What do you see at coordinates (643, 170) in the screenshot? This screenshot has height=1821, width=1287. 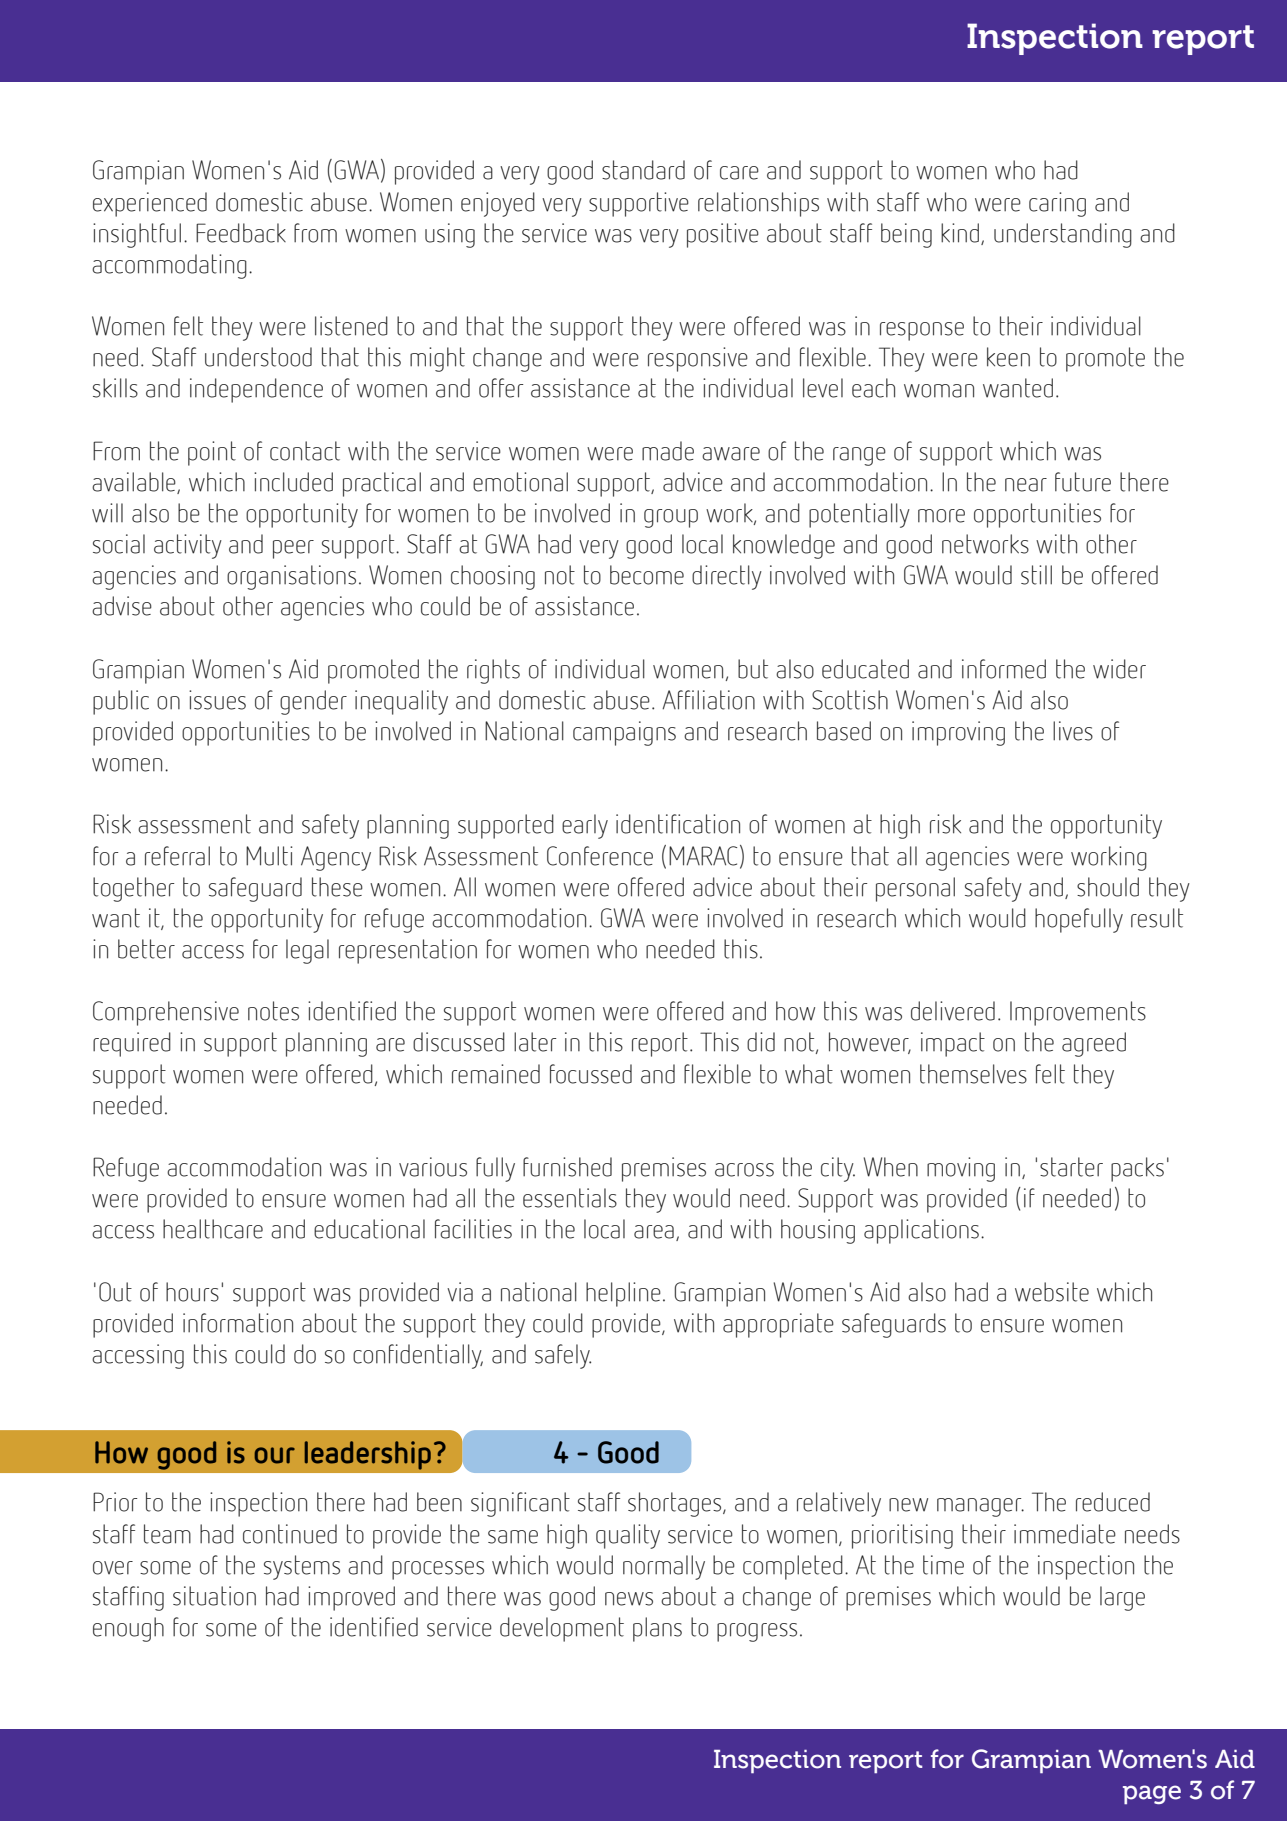 I see `standard` at bounding box center [643, 170].
